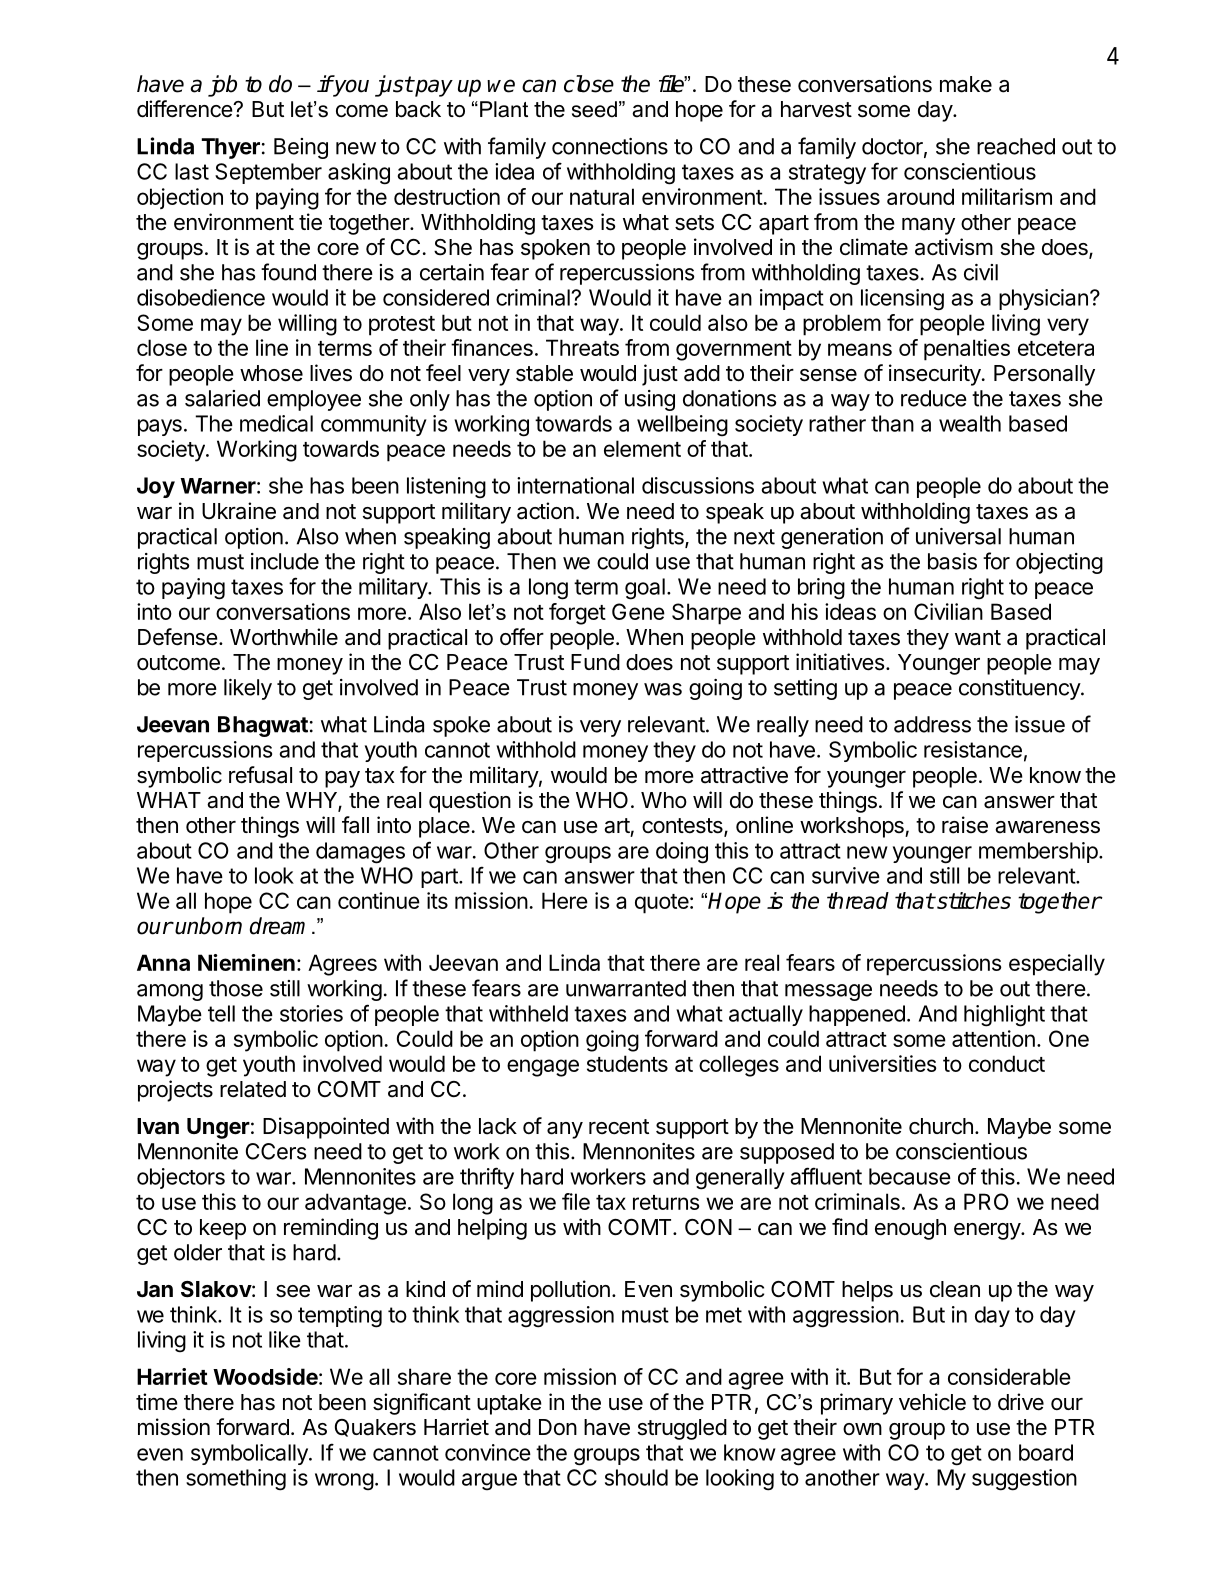 The width and height of the image is (1218, 1577). Describe the element at coordinates (626, 988) in the image. I see `unwarranted` at that location.
